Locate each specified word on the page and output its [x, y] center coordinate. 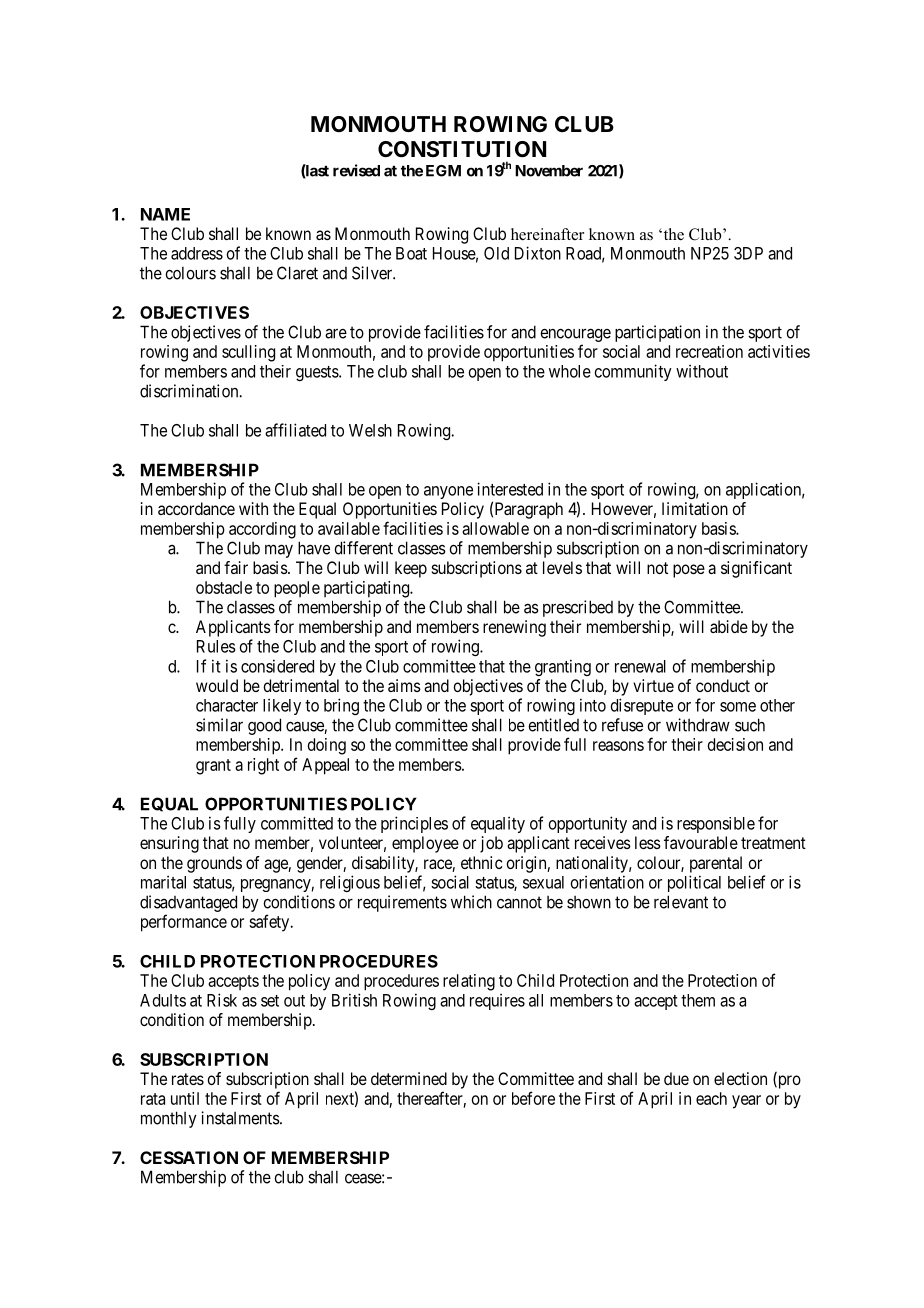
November [549, 171]
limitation [695, 508]
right [263, 766]
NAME [165, 214]
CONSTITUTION [462, 149]
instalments [241, 1118]
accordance [196, 508]
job [491, 844]
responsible [716, 825]
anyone [448, 492]
